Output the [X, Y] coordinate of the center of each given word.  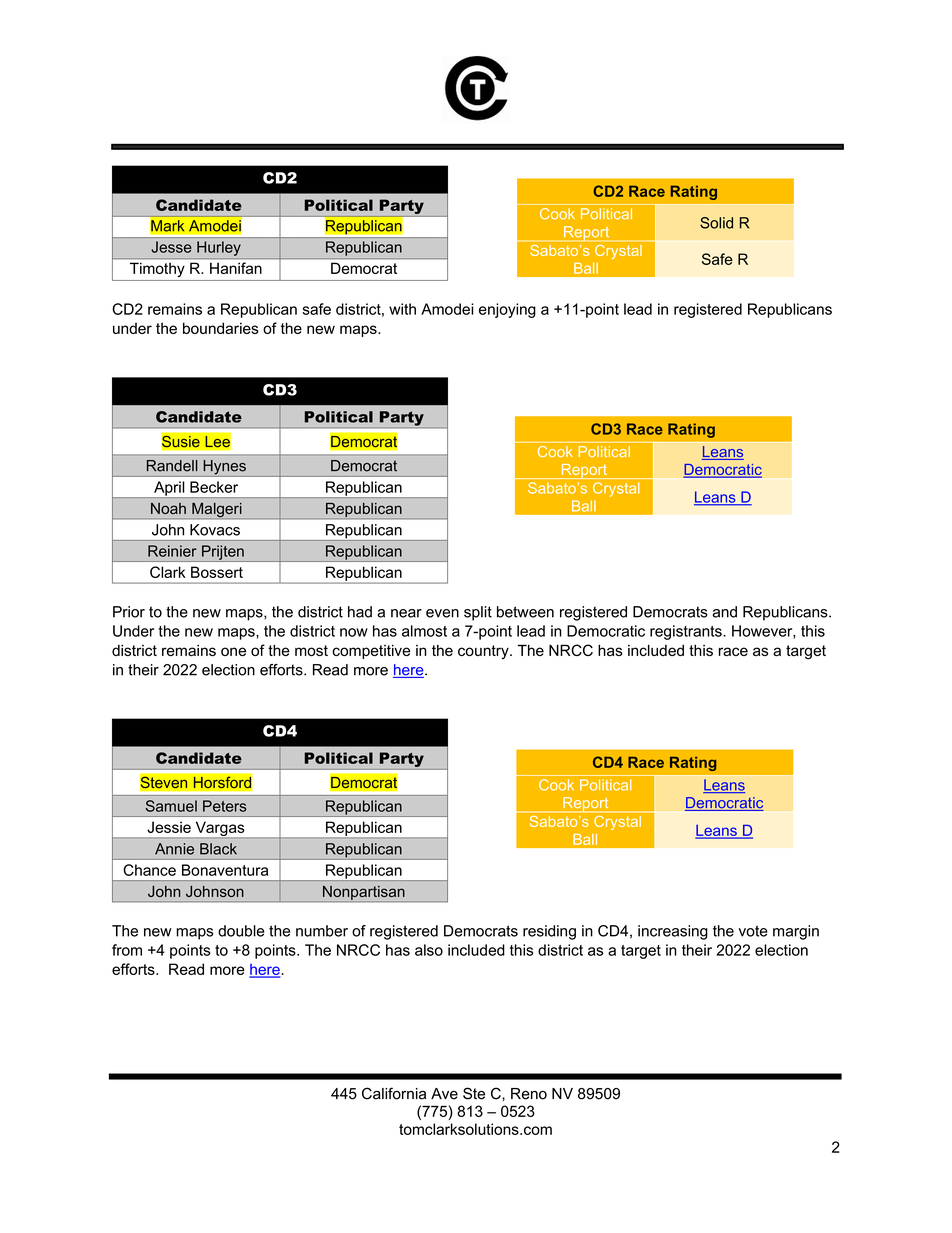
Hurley [219, 248]
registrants [687, 632]
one [233, 651]
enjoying [507, 310]
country [484, 652]
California [394, 1093]
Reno [529, 1094]
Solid [716, 223]
